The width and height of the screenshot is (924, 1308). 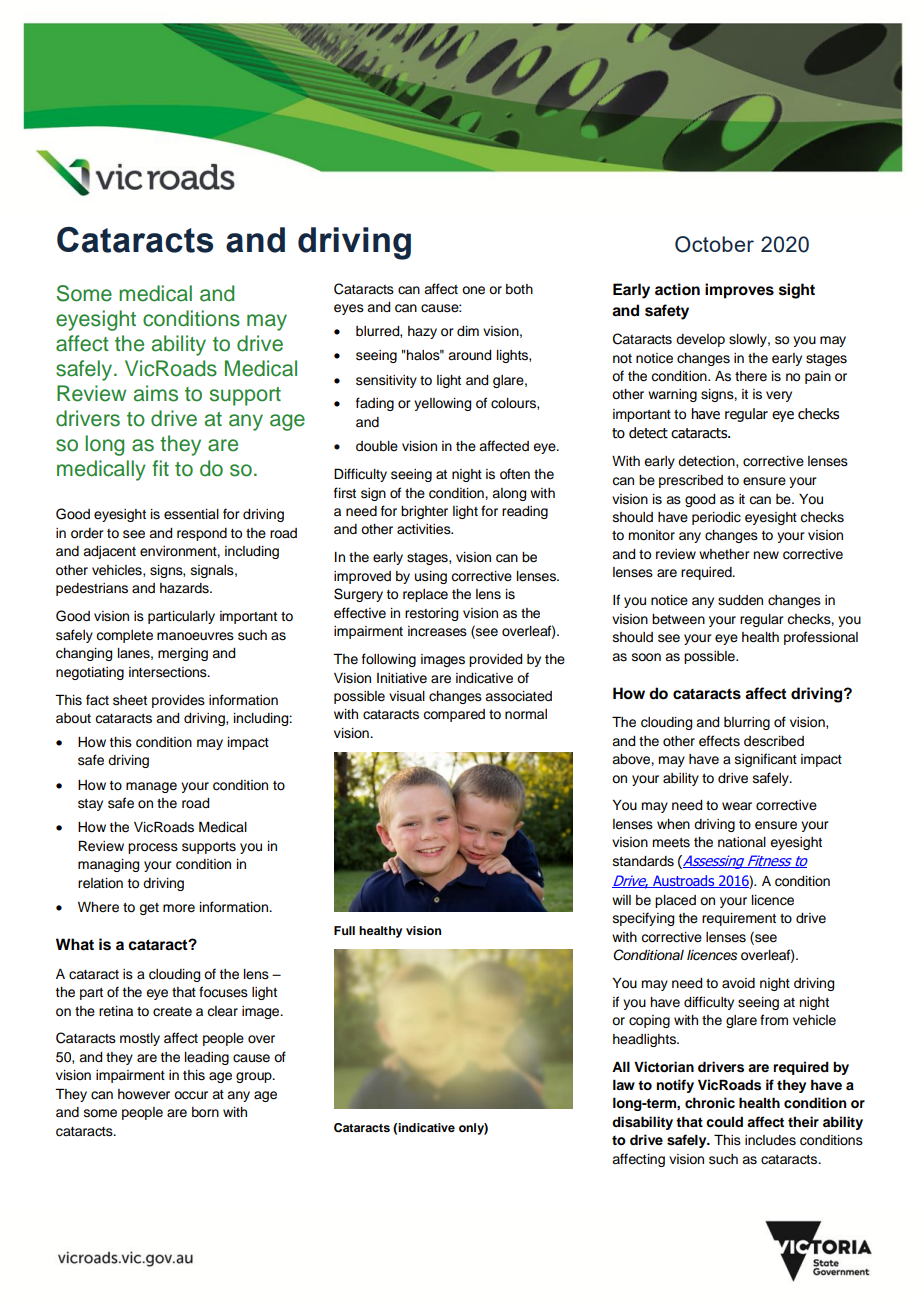 I want to click on law, so click(x=624, y=1084).
